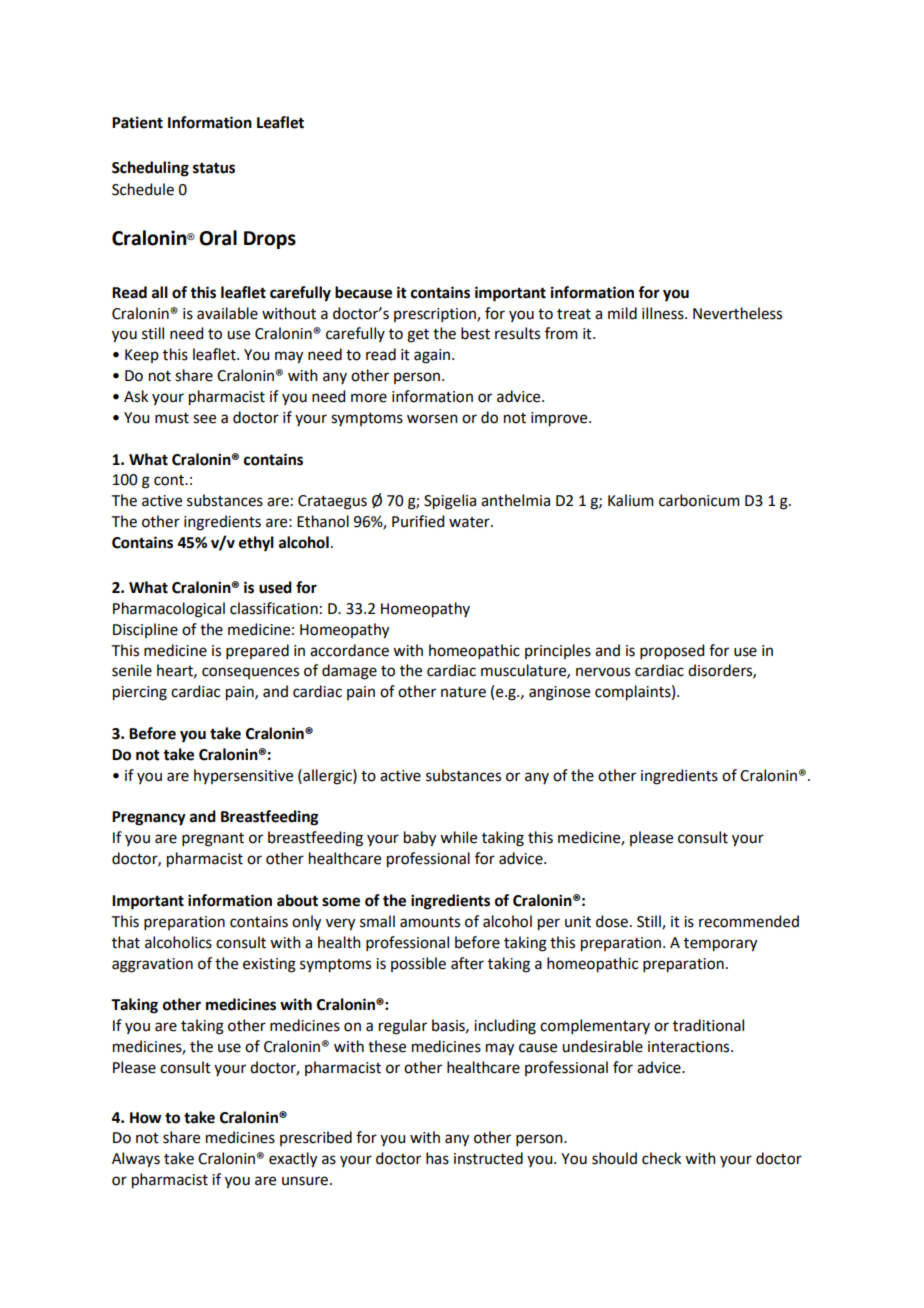 The image size is (924, 1308). Describe the element at coordinates (213, 840) in the screenshot. I see `pregnant` at that location.
